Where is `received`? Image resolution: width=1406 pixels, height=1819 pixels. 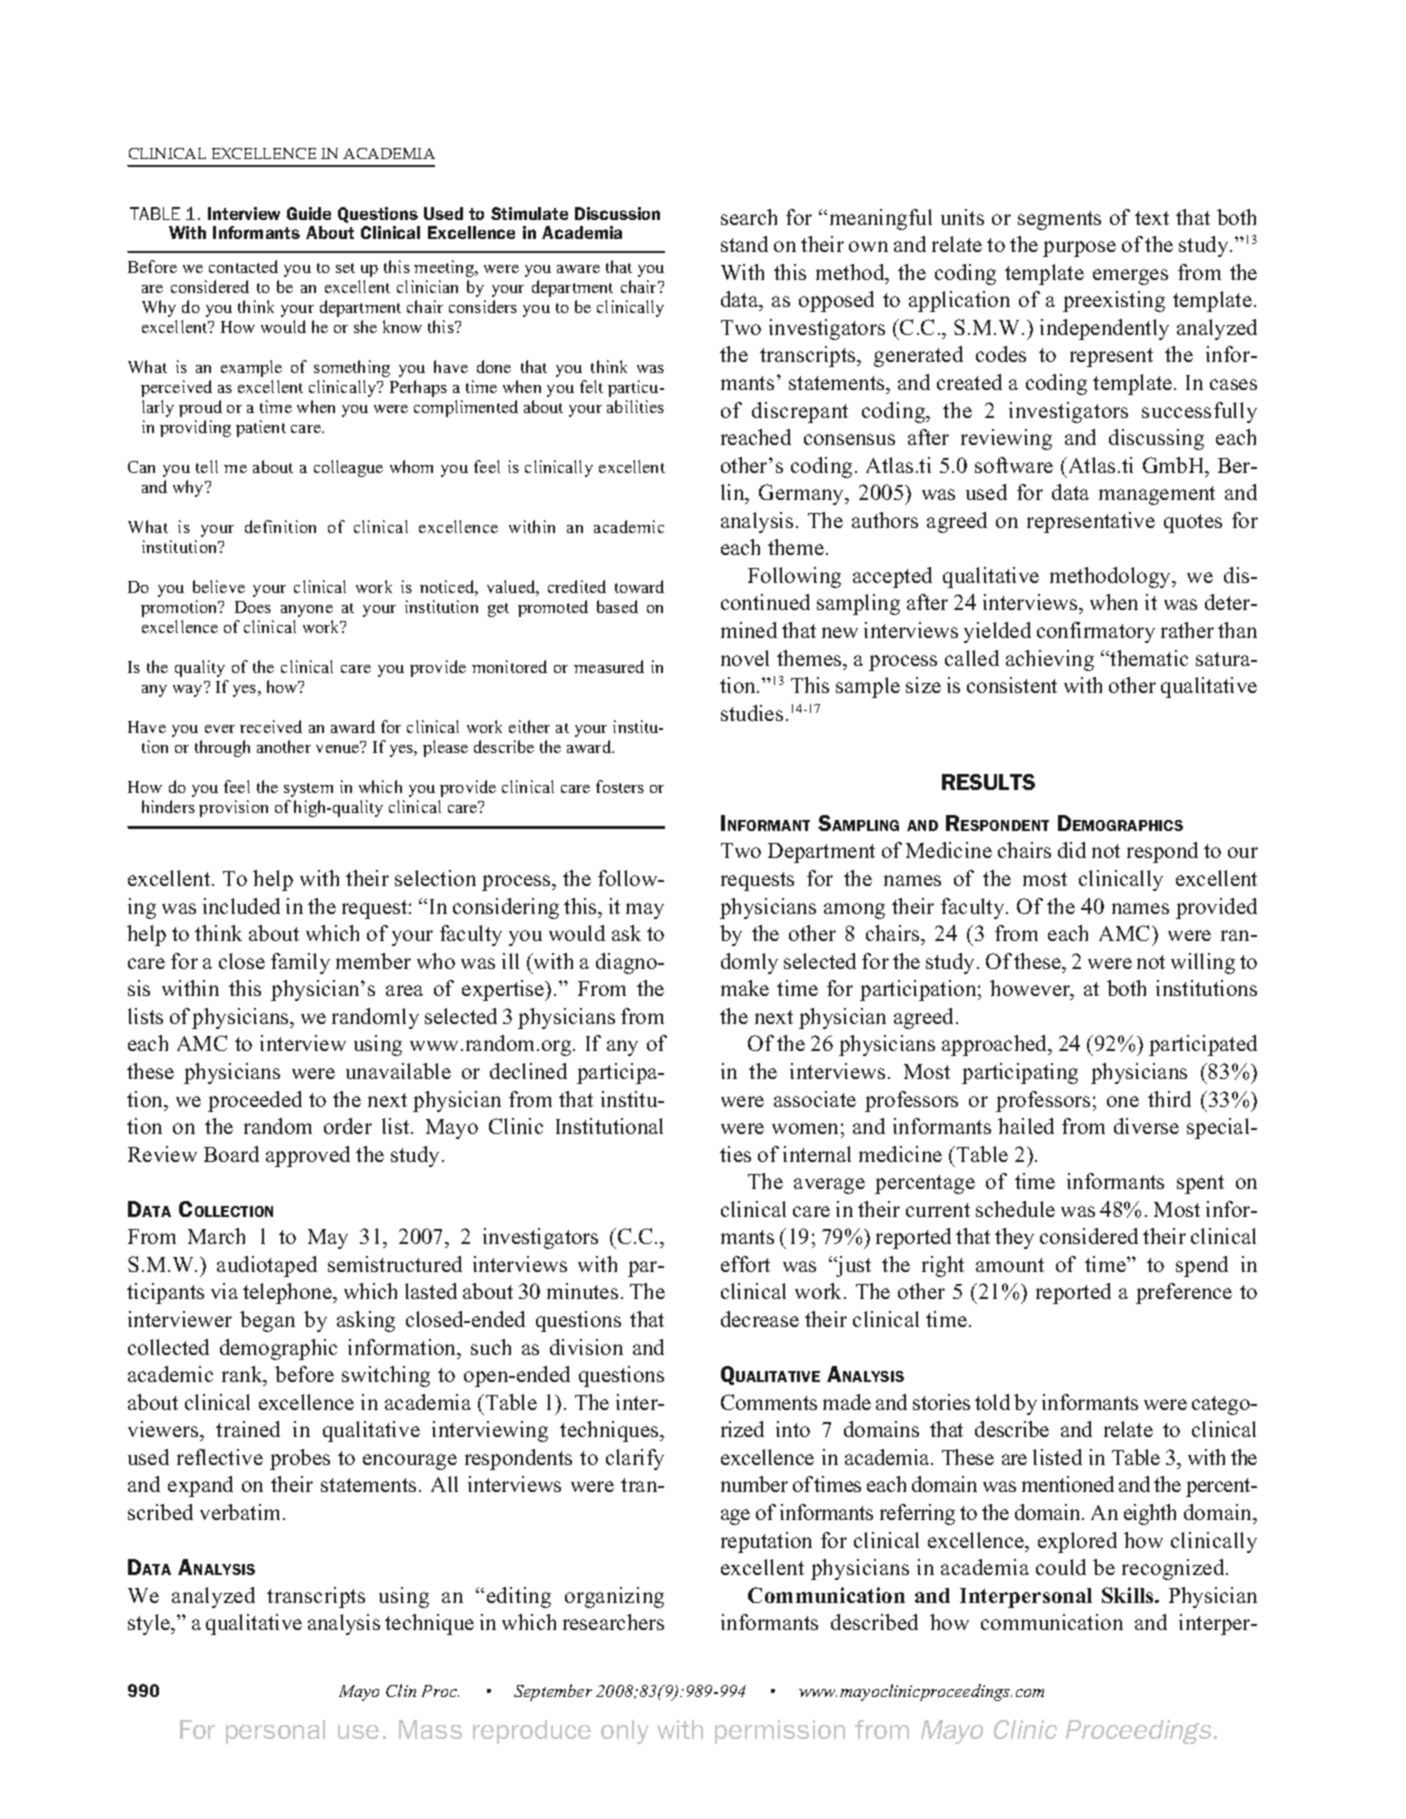
received is located at coordinates (271, 726).
